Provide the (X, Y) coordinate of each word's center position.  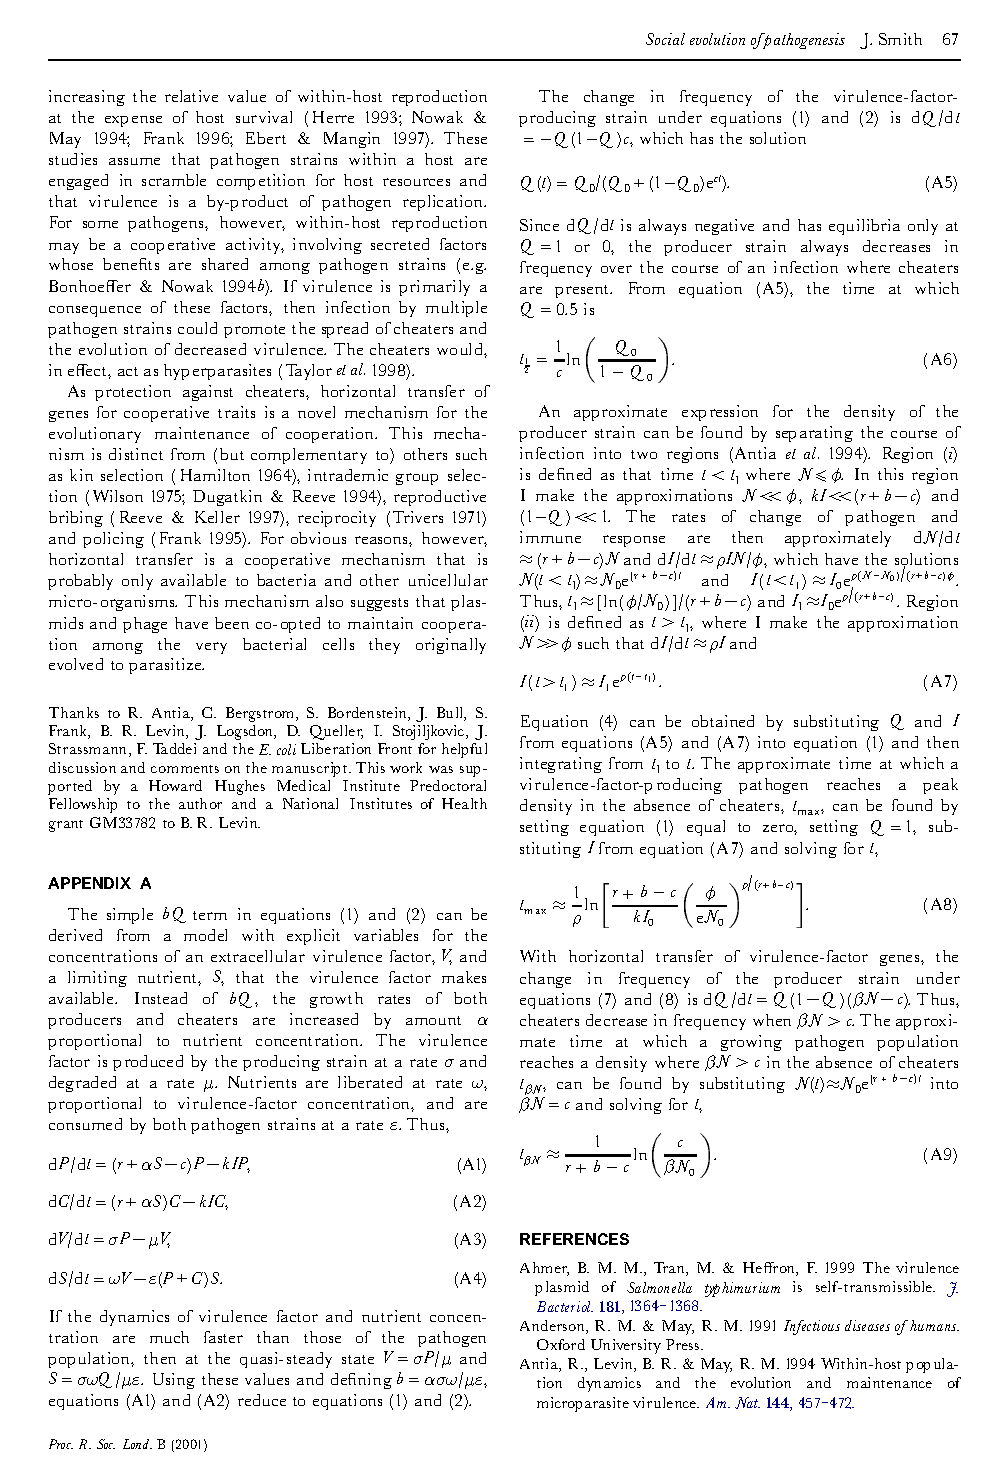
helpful (464, 750)
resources (416, 182)
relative (191, 96)
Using (174, 1381)
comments (185, 769)
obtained (723, 721)
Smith (900, 39)
